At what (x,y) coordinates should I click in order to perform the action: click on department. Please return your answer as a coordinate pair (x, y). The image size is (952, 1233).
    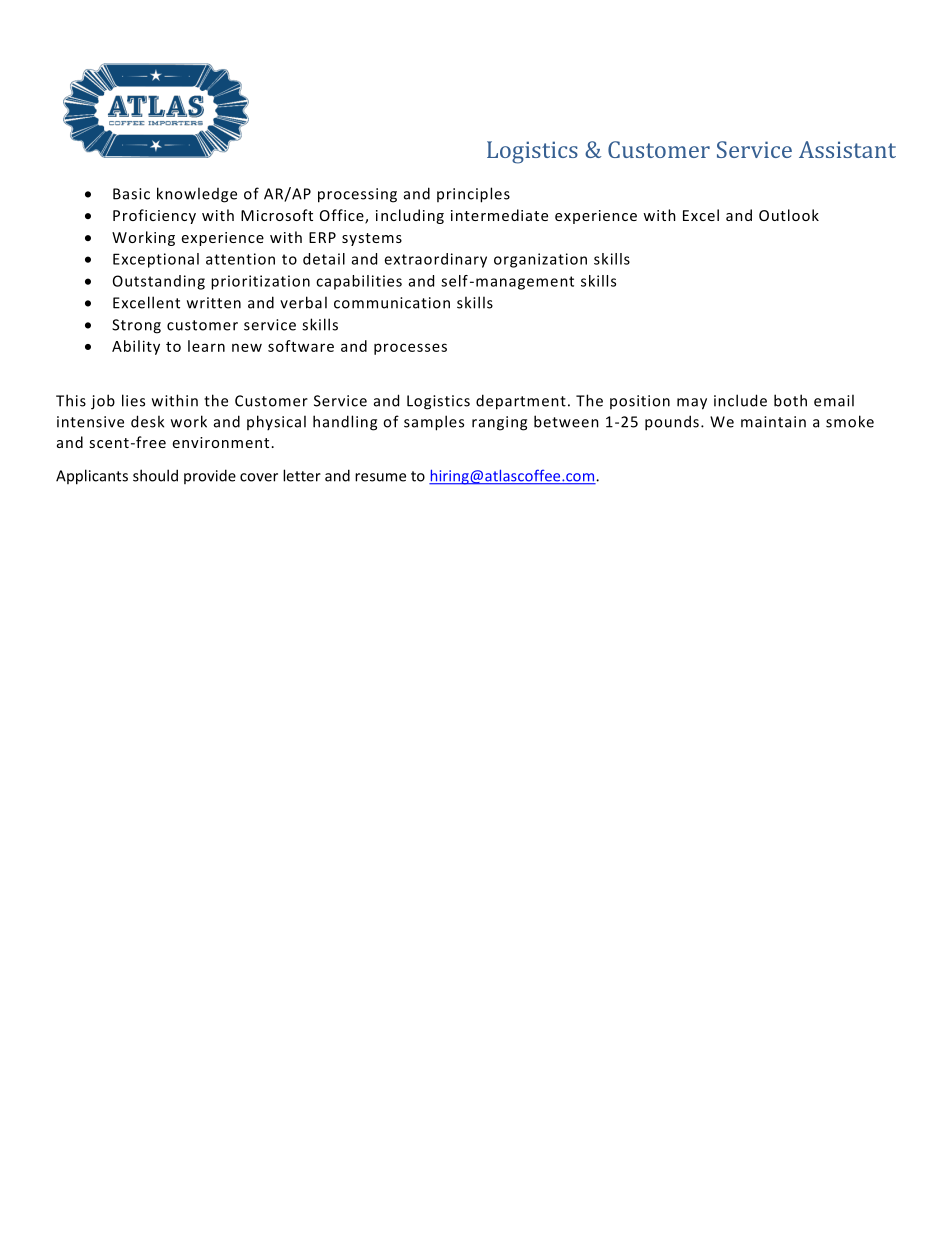
    Looking at the image, I should click on (521, 402).
